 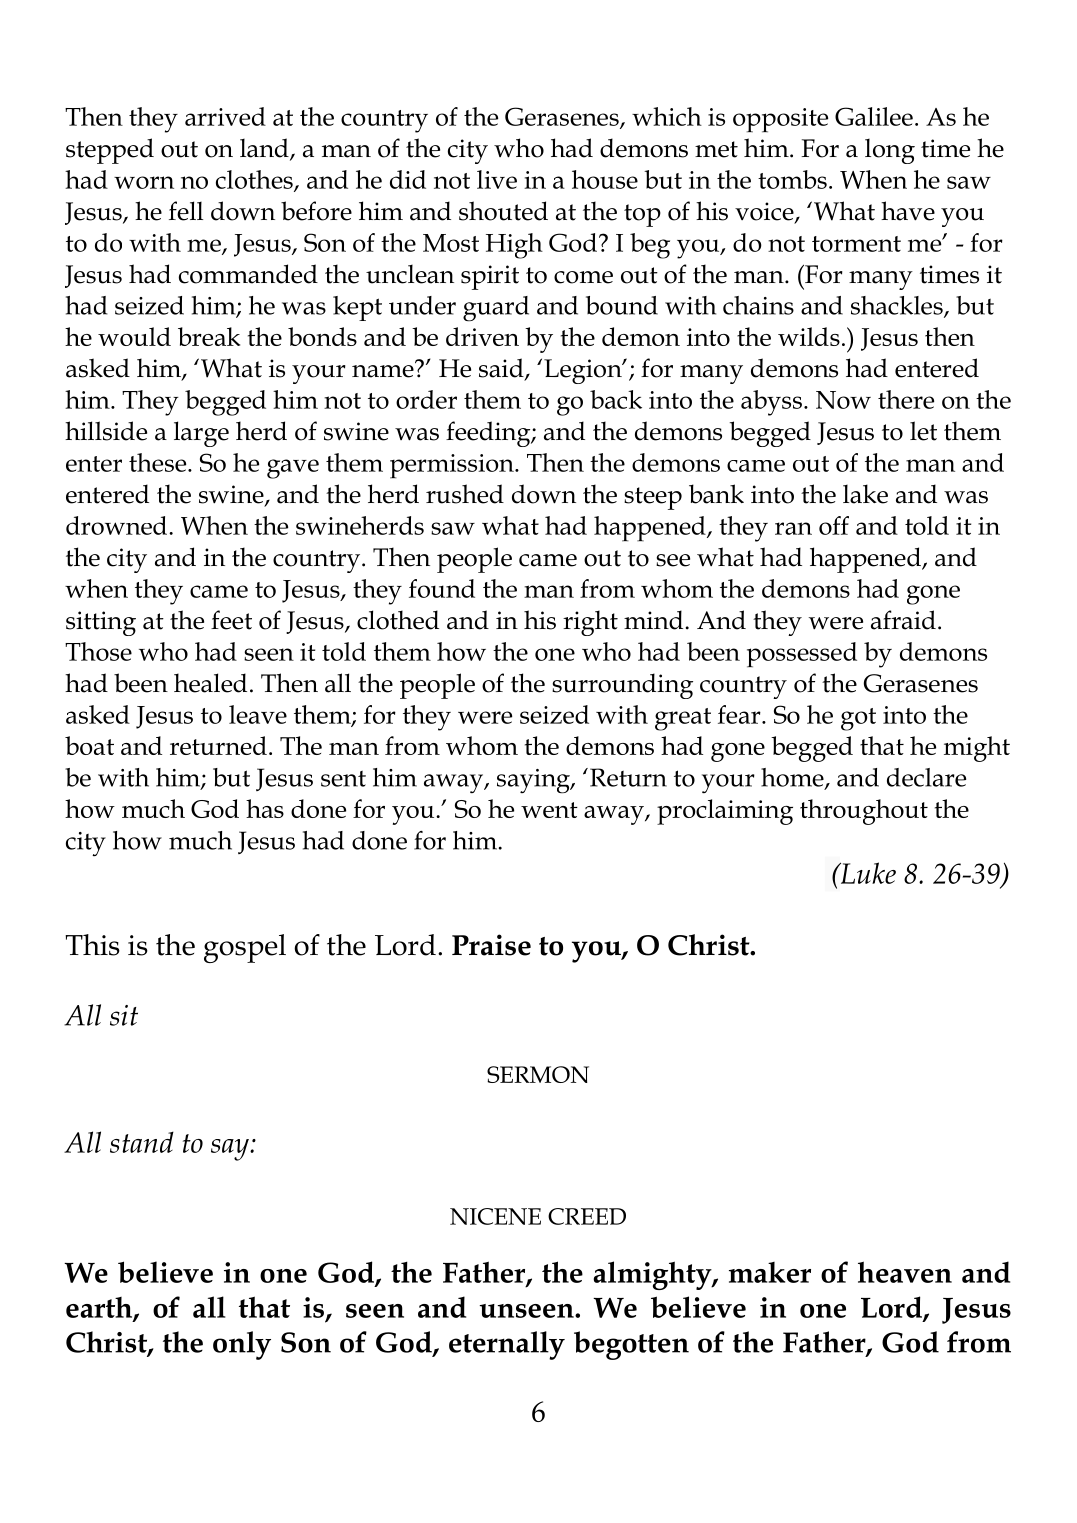 What do you see at coordinates (231, 620) in the screenshot?
I see `feet` at bounding box center [231, 620].
